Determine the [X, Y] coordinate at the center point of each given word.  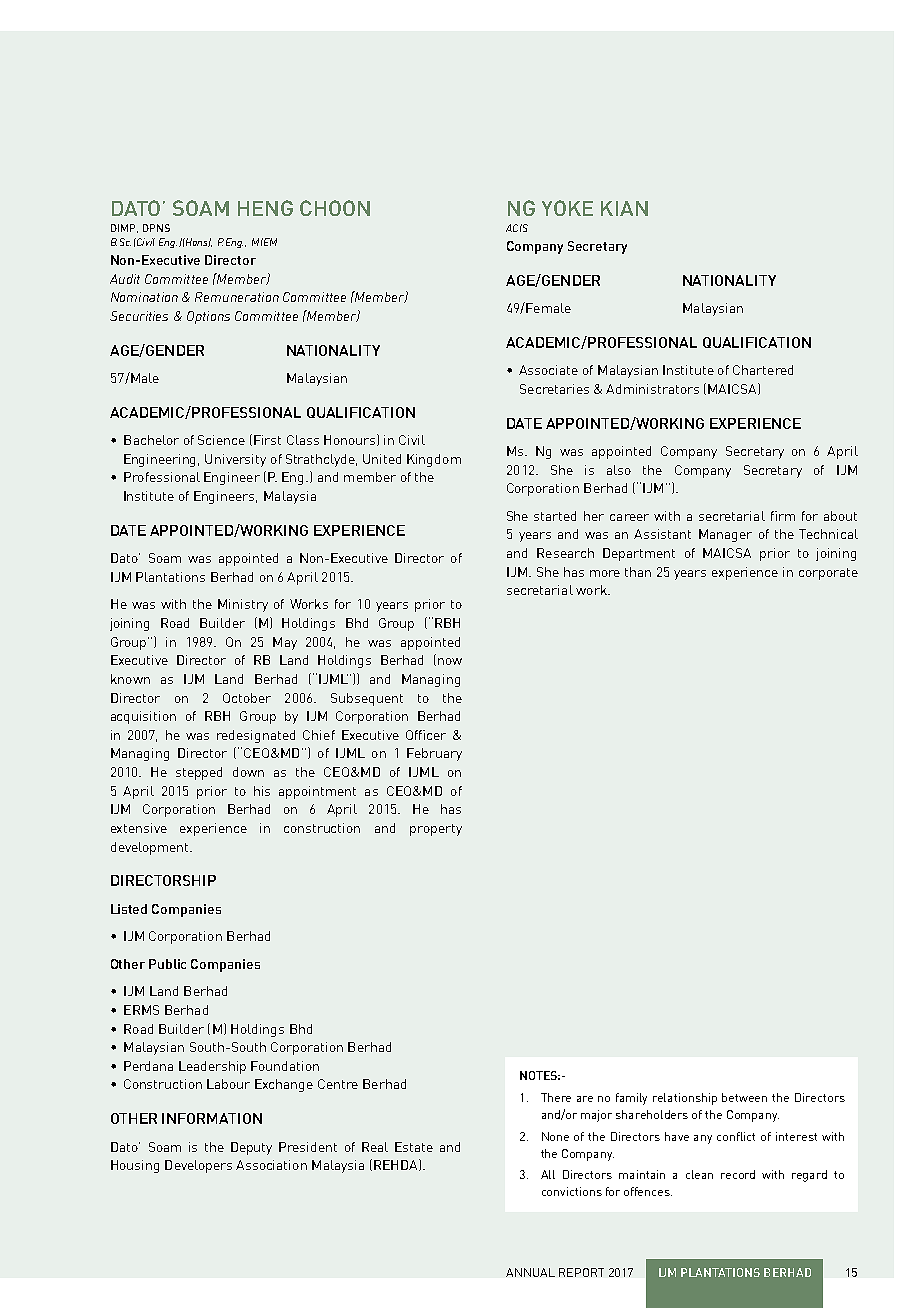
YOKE [567, 208]
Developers [198, 1166]
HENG [265, 208]
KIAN [624, 208]
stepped [199, 773]
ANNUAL [530, 1272]
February [434, 754]
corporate [828, 574]
